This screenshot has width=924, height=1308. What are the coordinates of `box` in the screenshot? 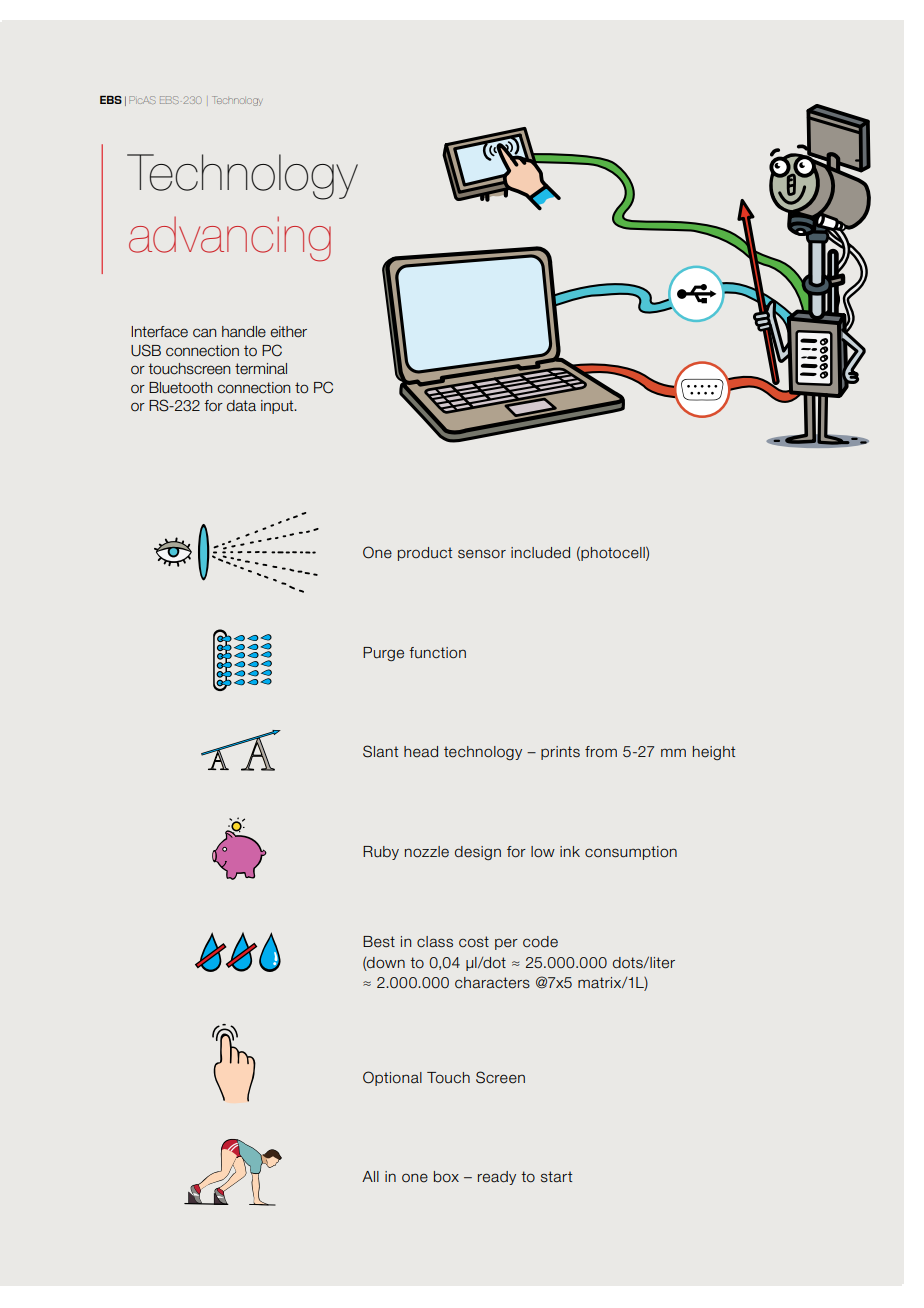 It's located at (446, 1177).
